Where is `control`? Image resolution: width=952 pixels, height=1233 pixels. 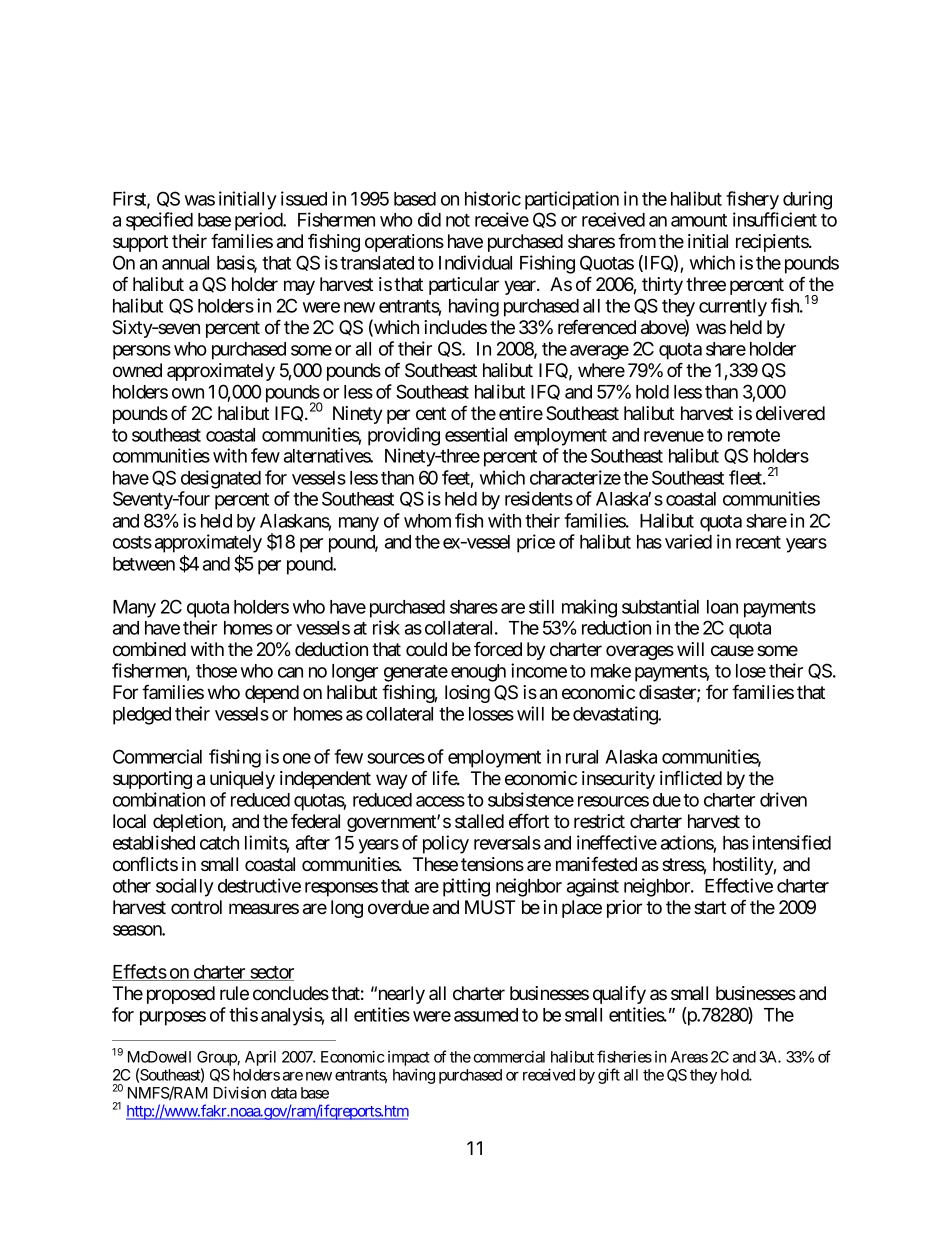
control is located at coordinates (196, 907).
